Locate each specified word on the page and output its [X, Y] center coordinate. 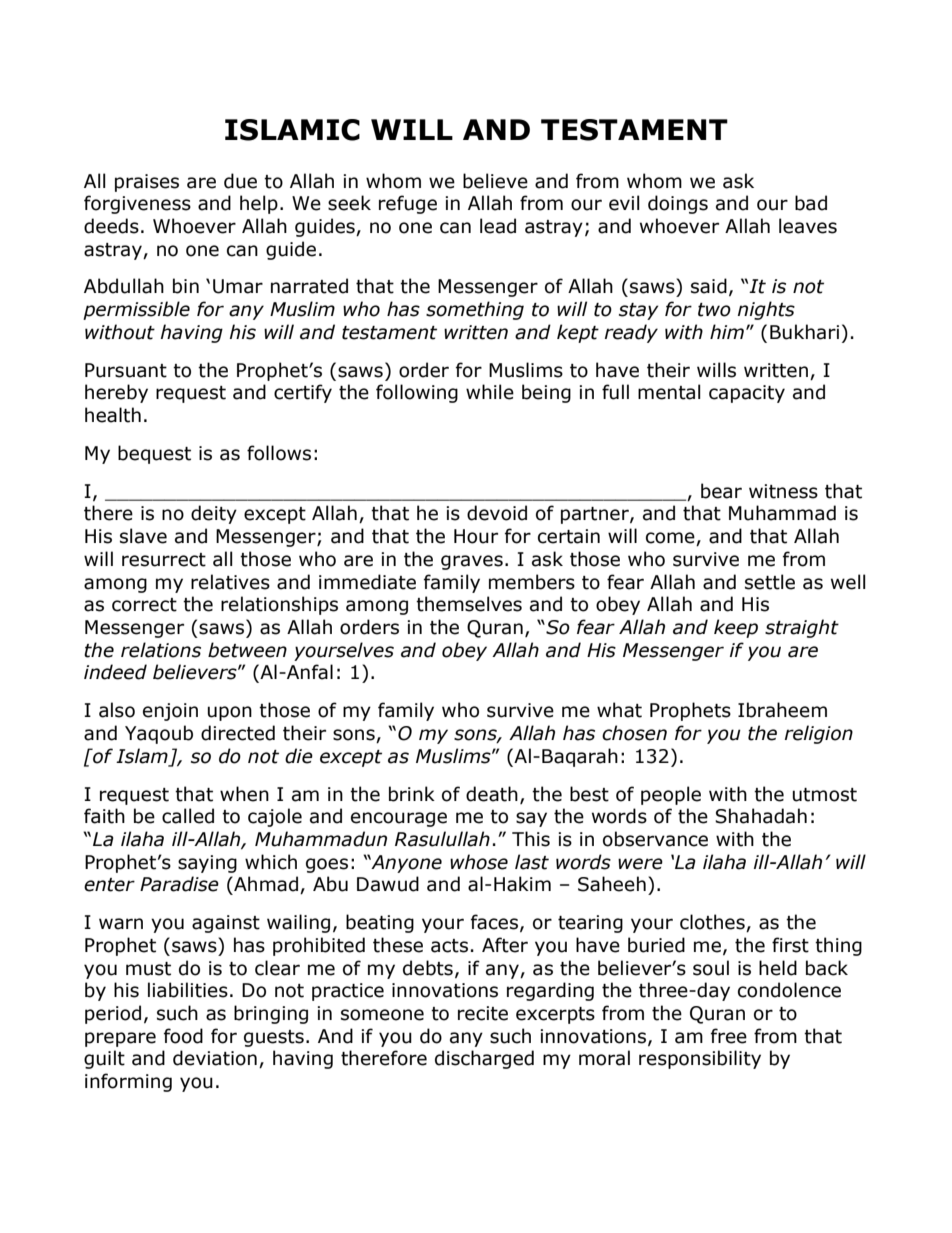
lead [498, 226]
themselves [469, 604]
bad [811, 203]
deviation [215, 1058]
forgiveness [137, 204]
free [729, 1036]
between [247, 650]
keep [736, 628]
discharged [484, 1059]
